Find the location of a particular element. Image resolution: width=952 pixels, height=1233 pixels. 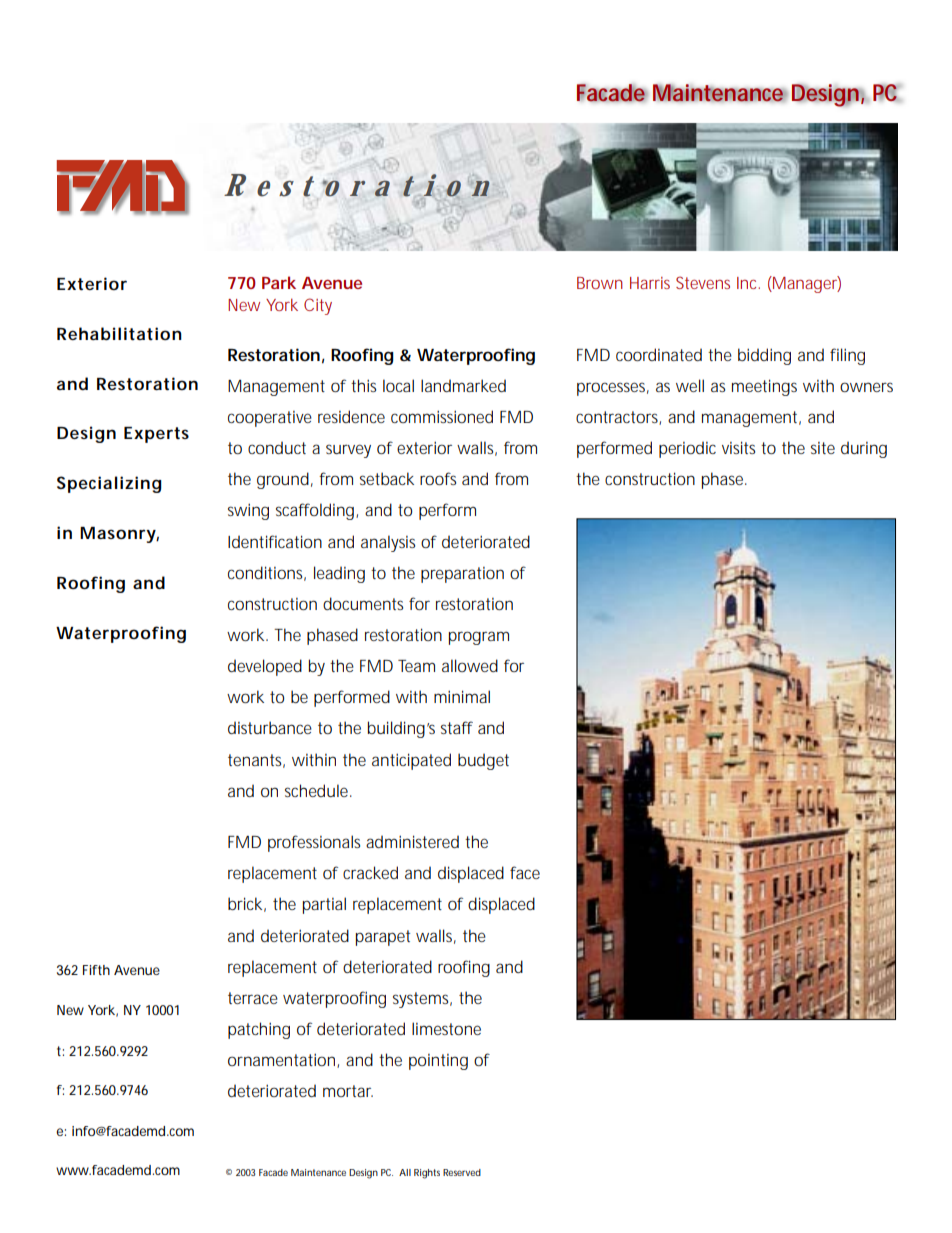

Rehabilitation is located at coordinates (119, 333).
